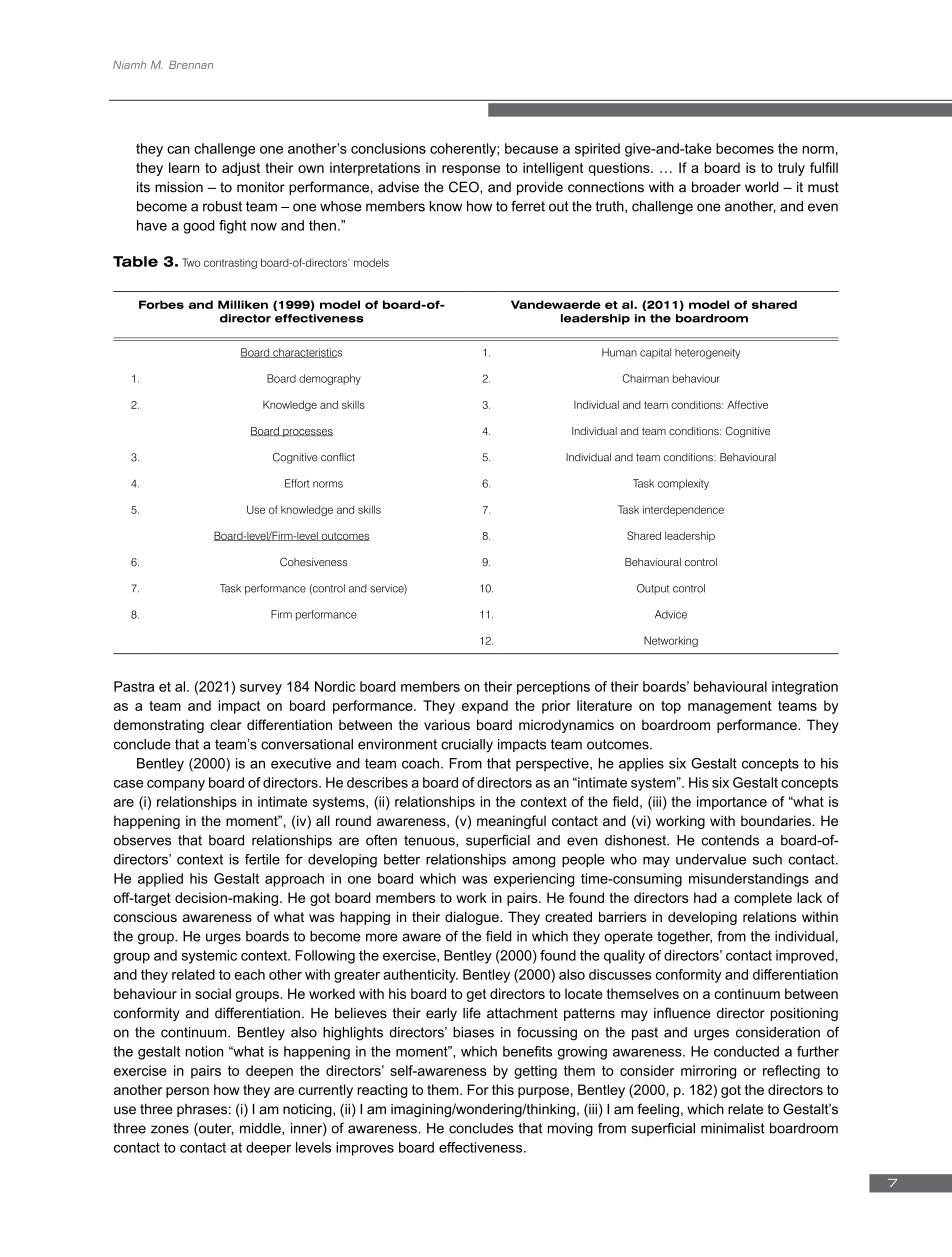  I want to click on person, so click(187, 1092).
